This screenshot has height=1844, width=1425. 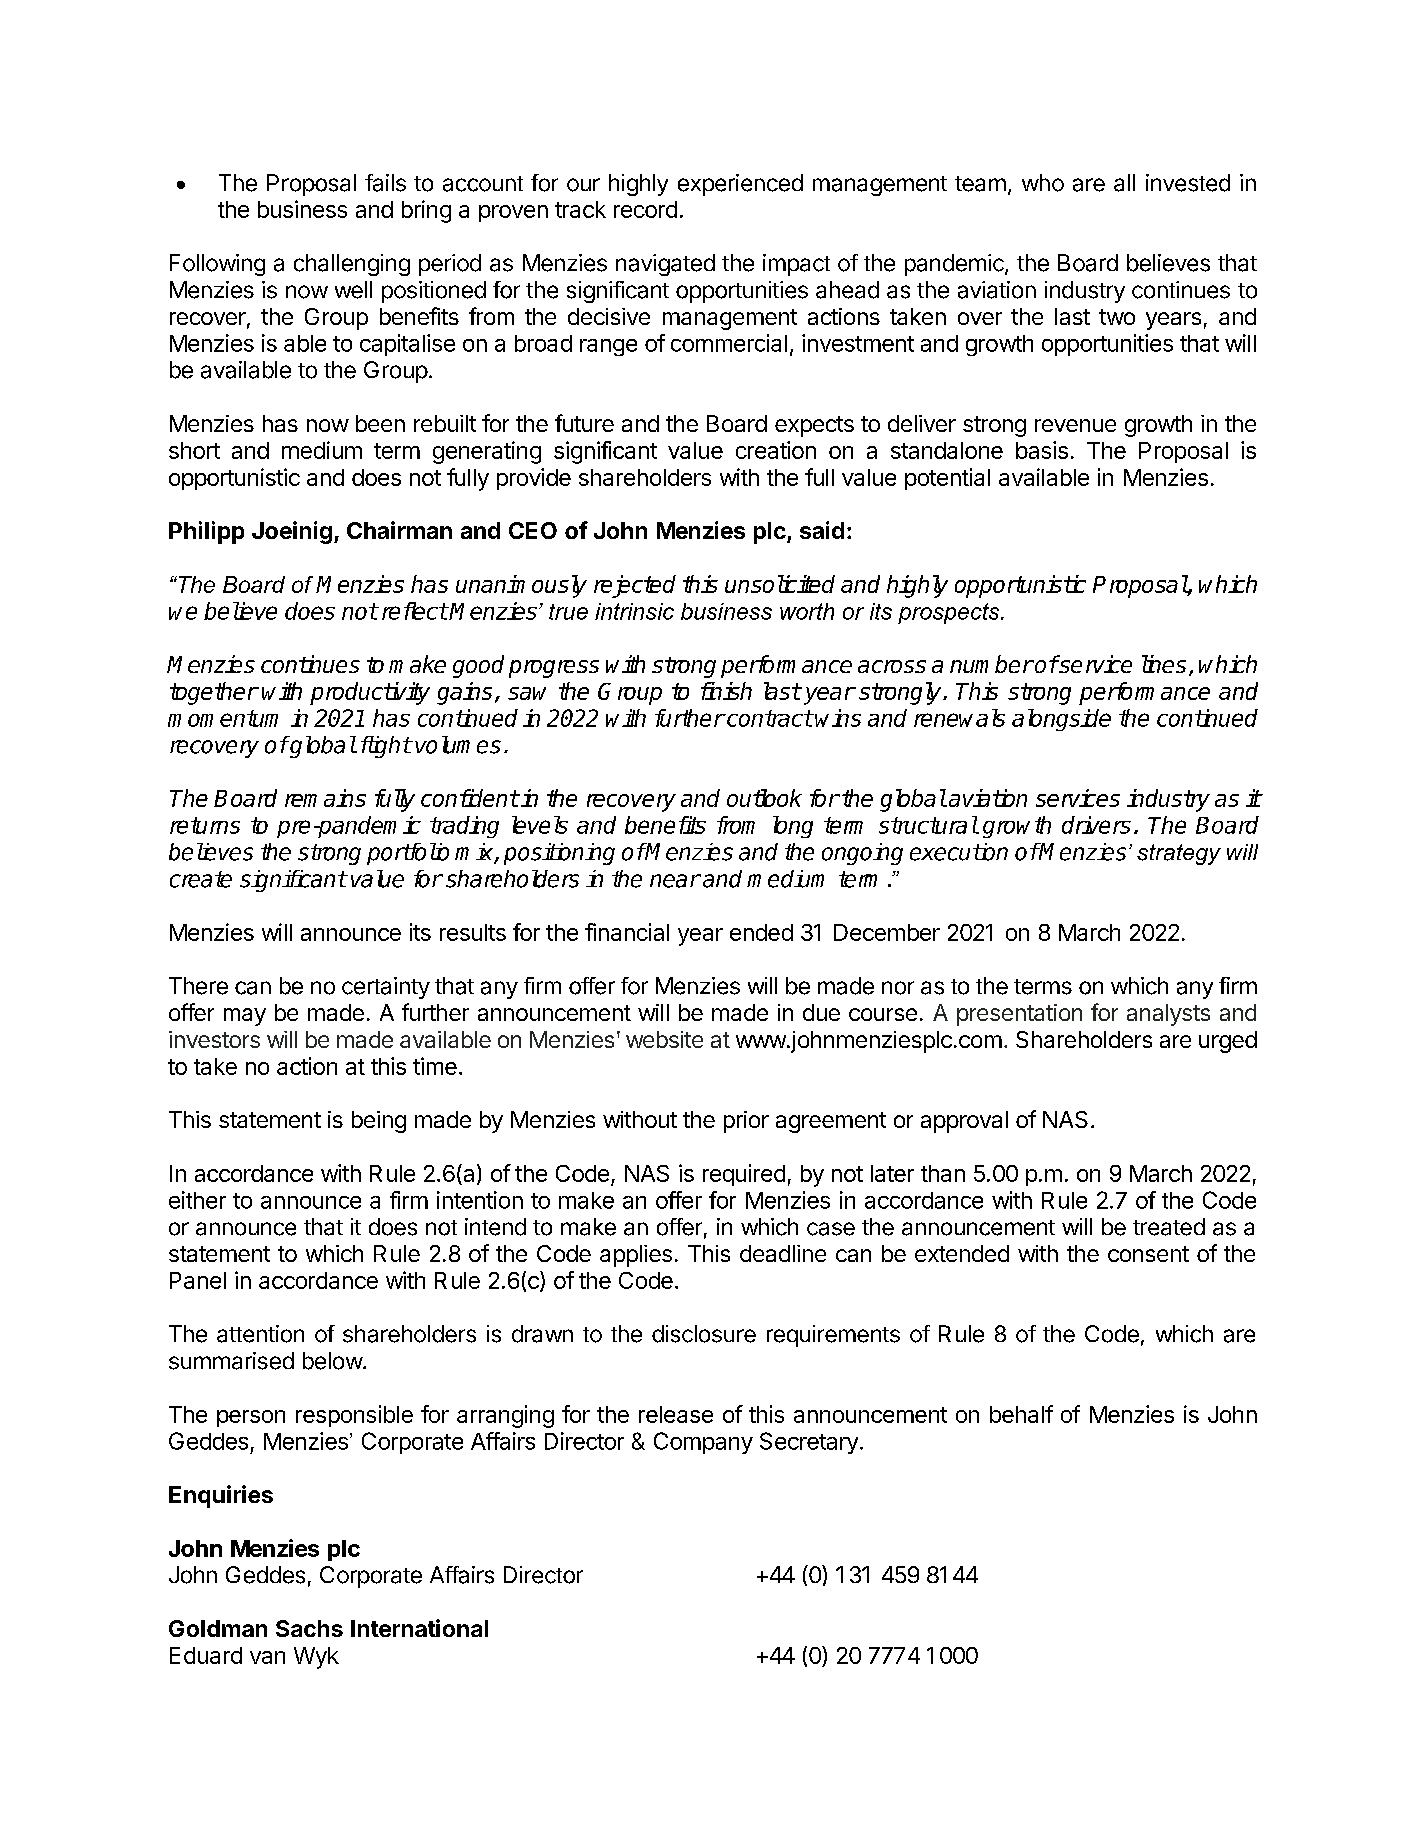 What do you see at coordinates (1043, 183) in the screenshot?
I see `who` at bounding box center [1043, 183].
